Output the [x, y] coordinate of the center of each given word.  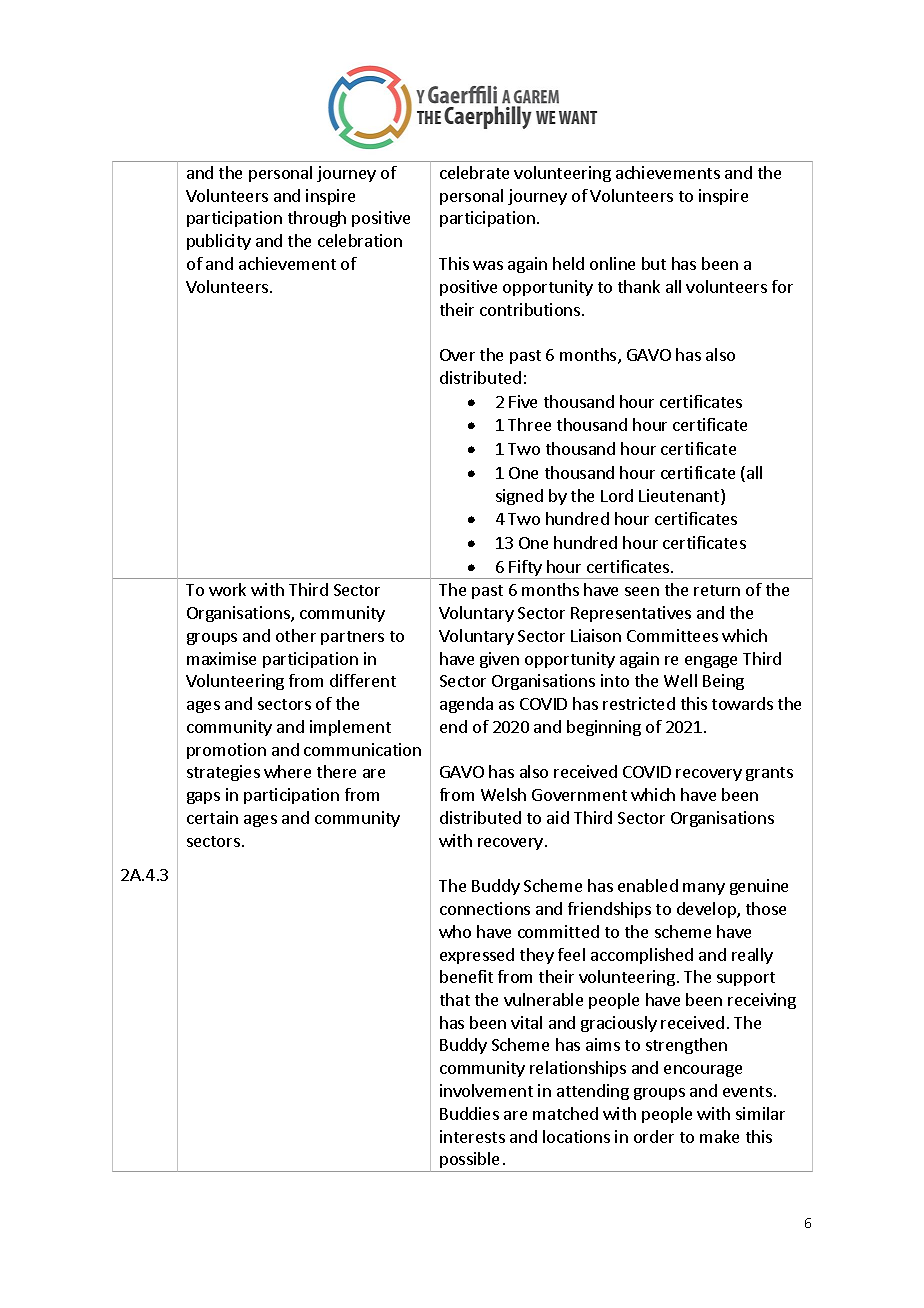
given [499, 660]
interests [472, 1136]
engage [711, 662]
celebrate [474, 172]
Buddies [469, 1113]
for [782, 286]
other [296, 635]
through [317, 219]
